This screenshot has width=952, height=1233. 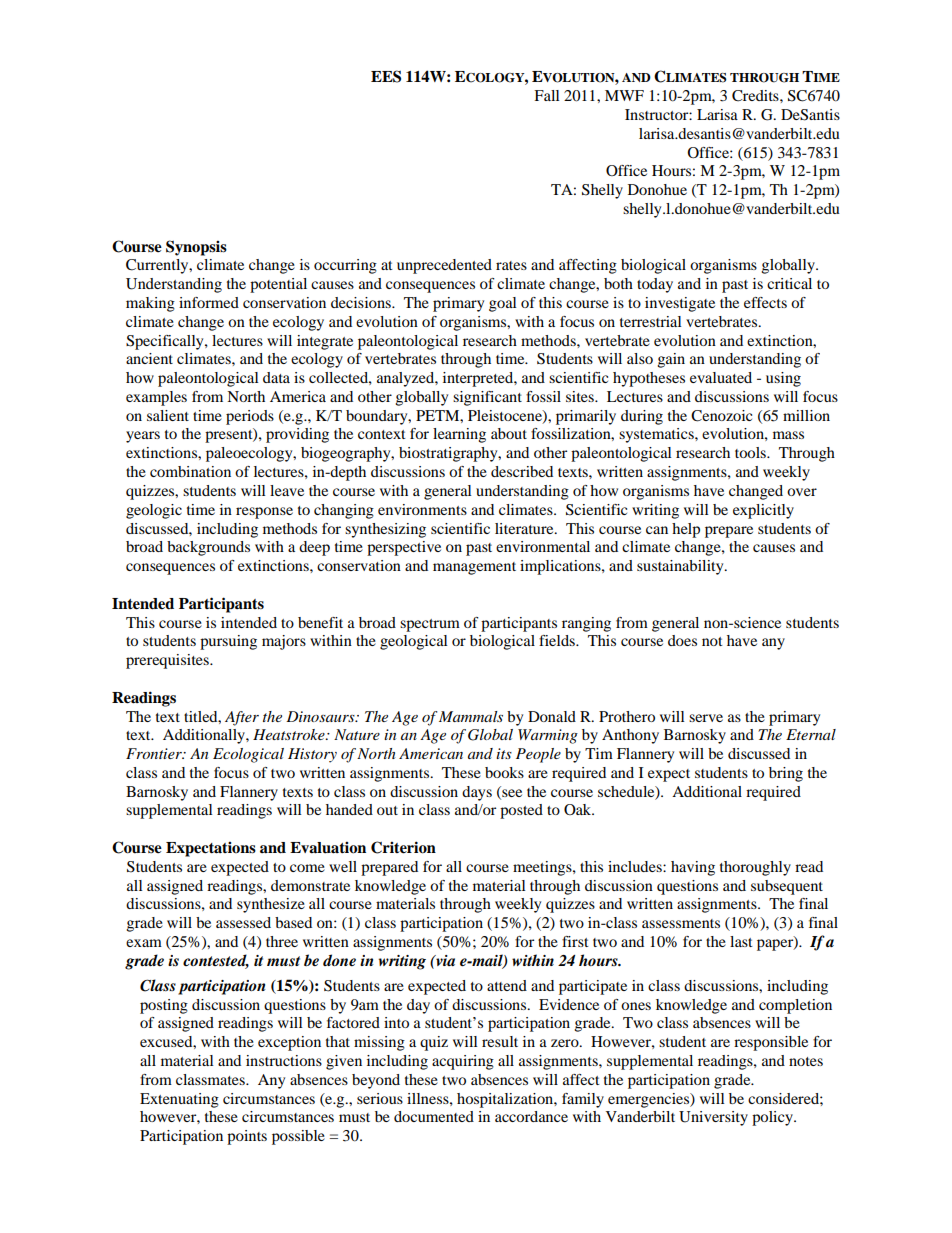 I want to click on synthesize, so click(x=271, y=905).
